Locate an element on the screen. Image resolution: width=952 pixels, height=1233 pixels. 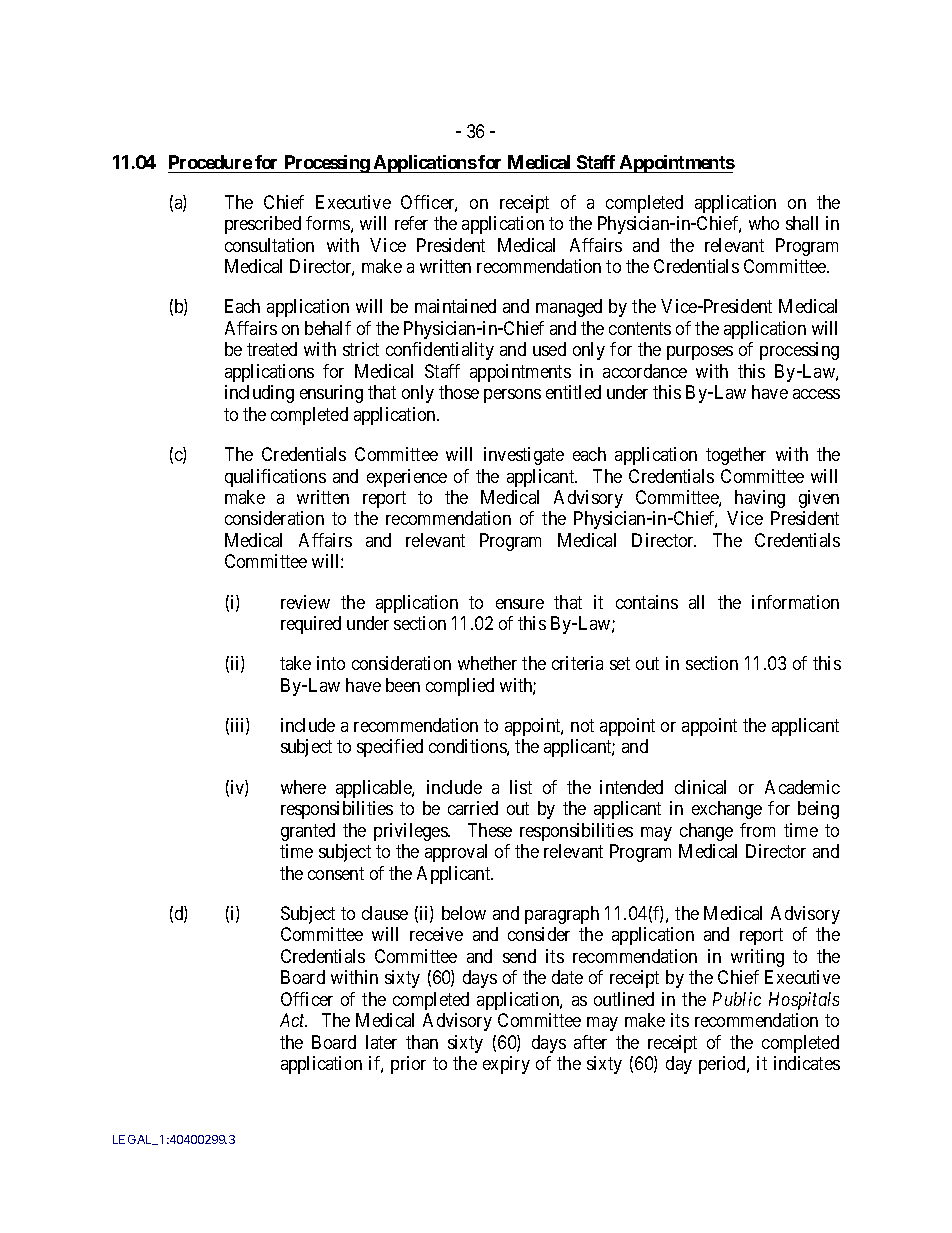
expiry is located at coordinates (506, 1065).
